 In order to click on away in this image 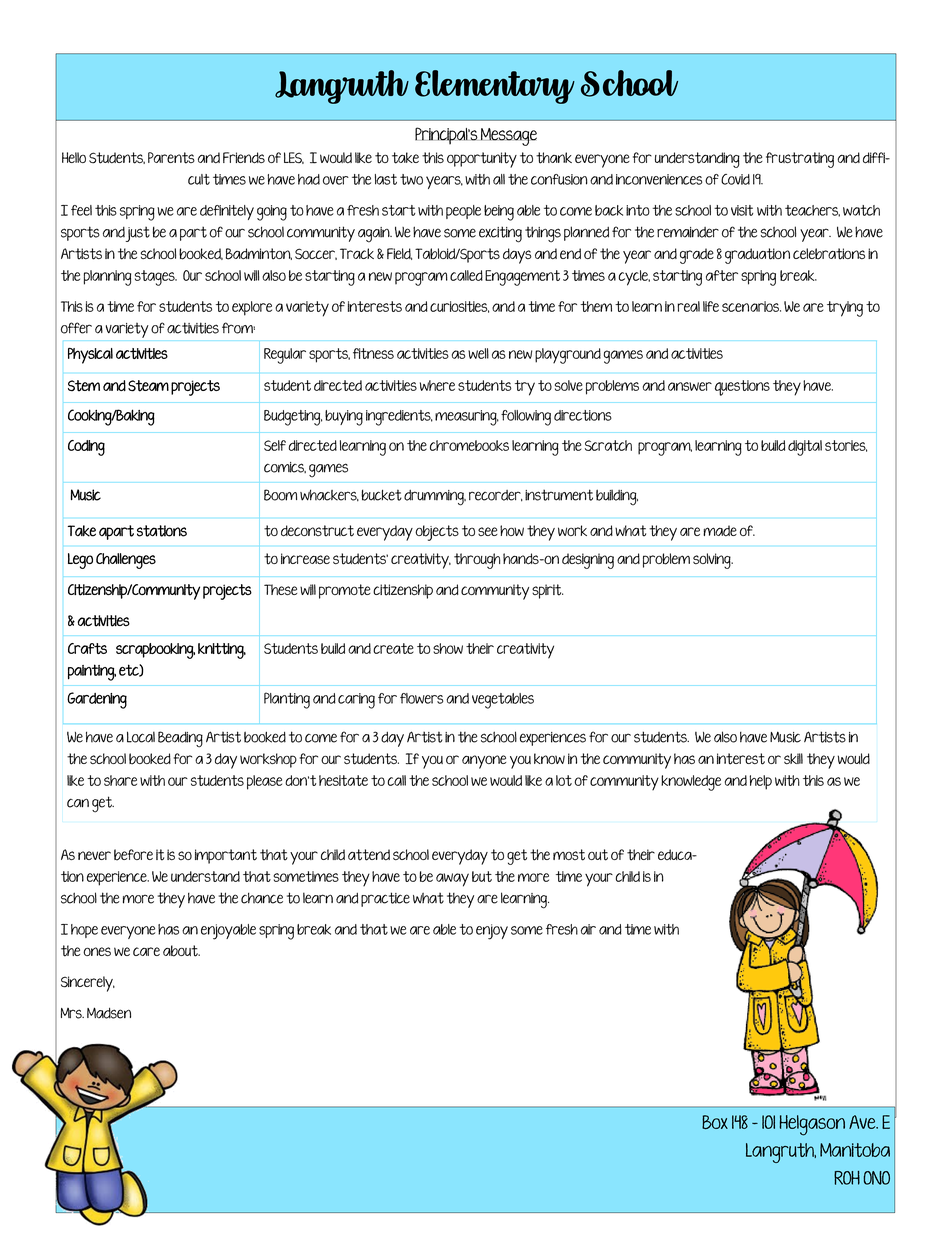, I will do `click(452, 880)`.
